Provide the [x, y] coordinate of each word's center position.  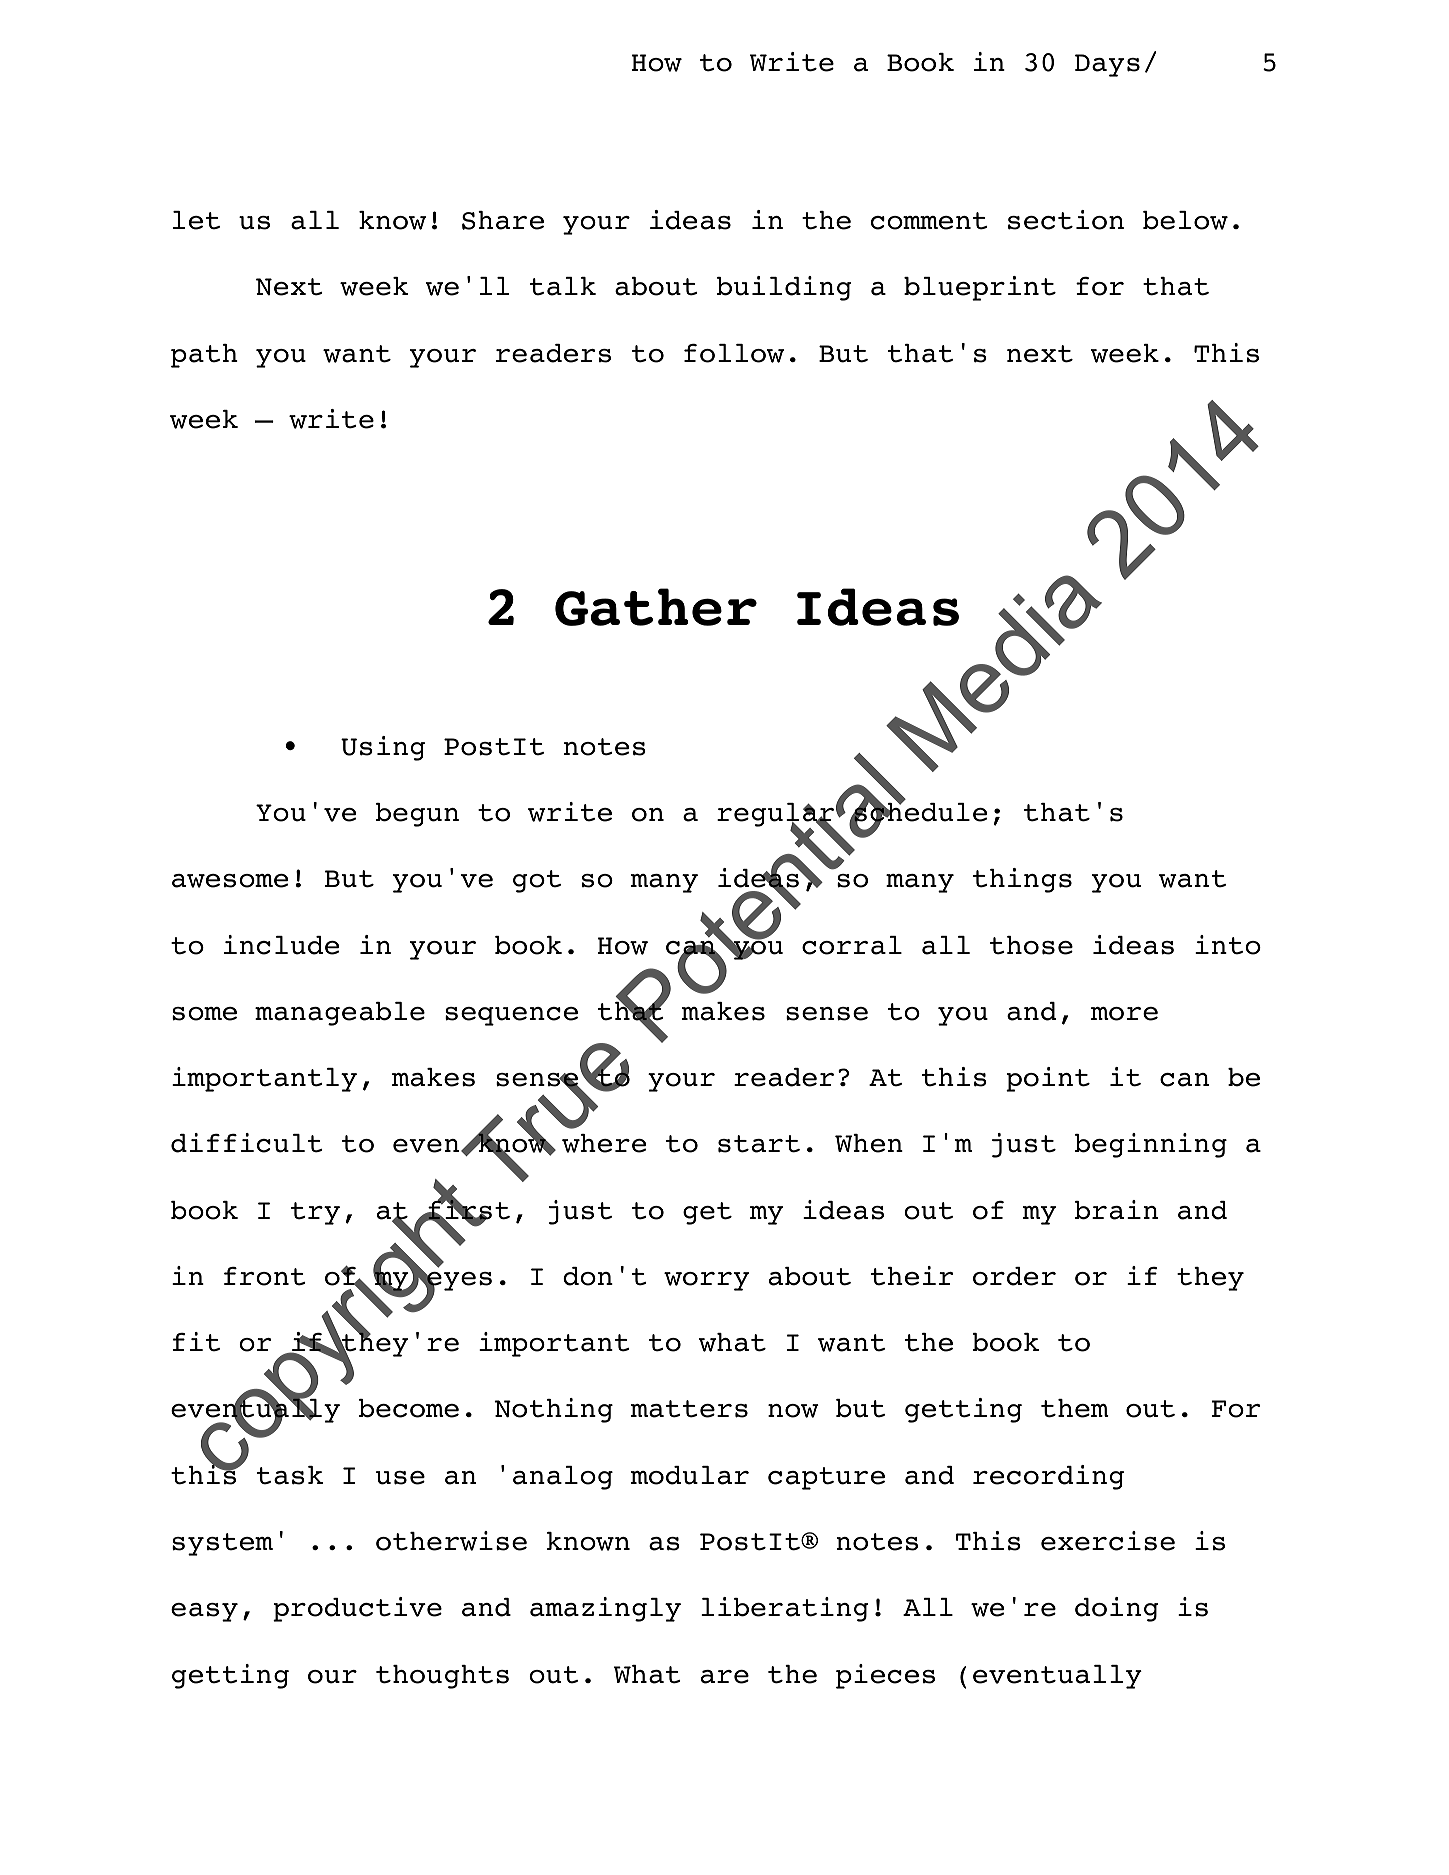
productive [357, 1609]
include [281, 945]
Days [1107, 65]
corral [852, 945]
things [1022, 880]
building [784, 288]
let [196, 220]
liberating [785, 1609]
